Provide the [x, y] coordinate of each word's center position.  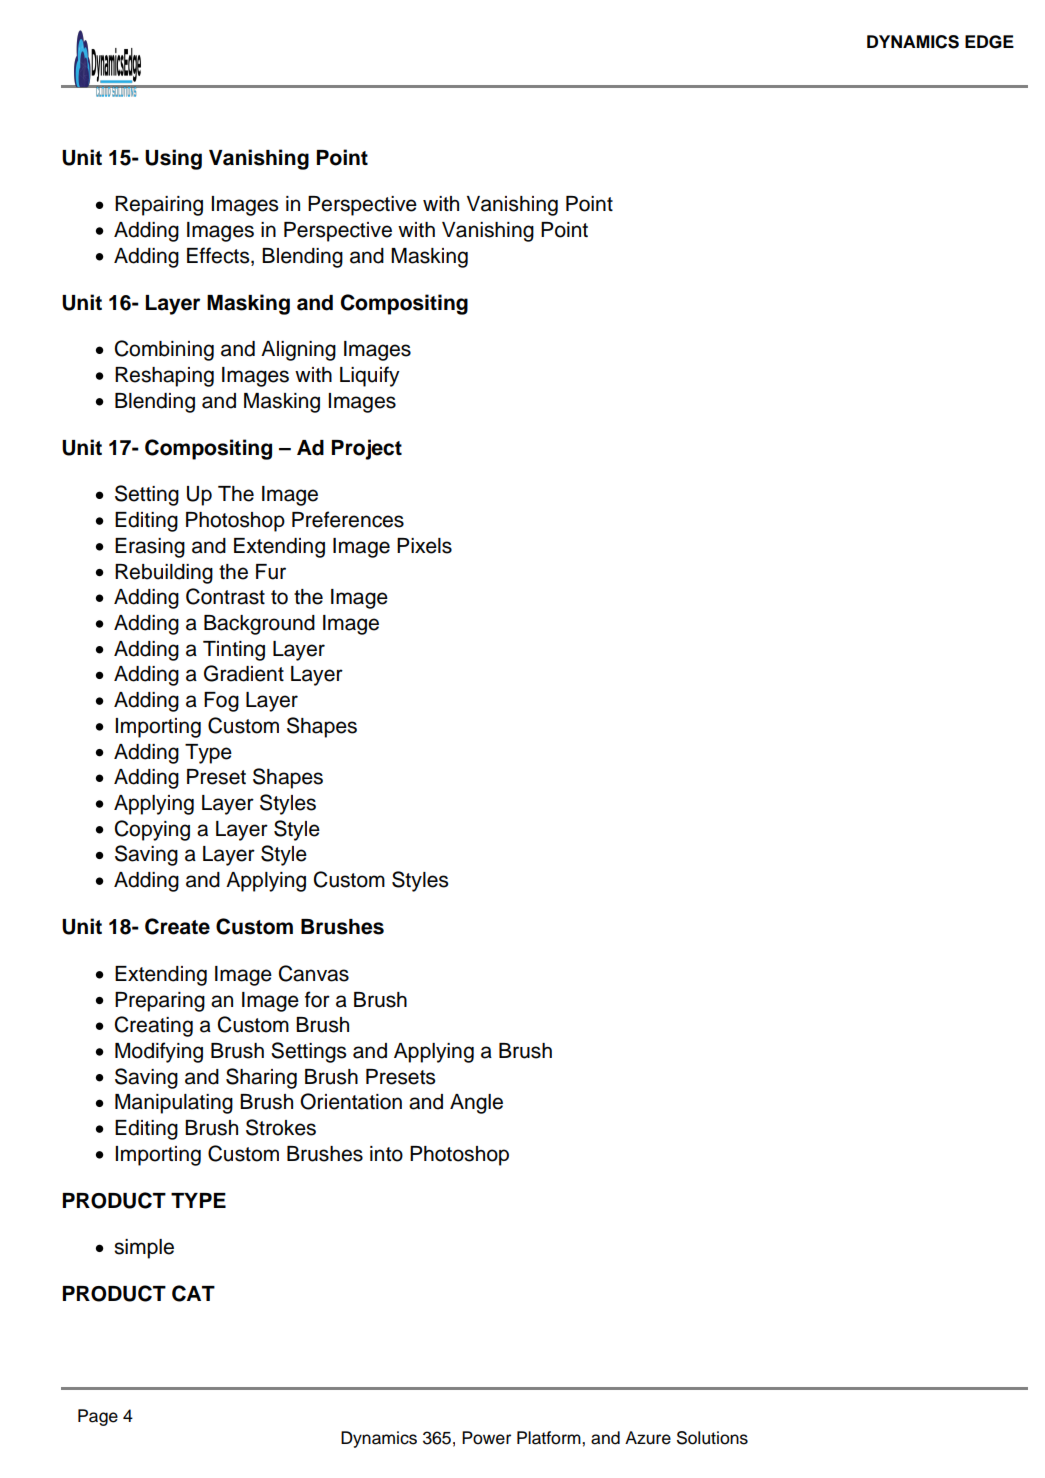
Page [98, 1417]
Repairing [159, 206]
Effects [219, 256]
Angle [476, 1104]
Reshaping [164, 377]
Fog [221, 702]
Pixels [424, 546]
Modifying [159, 1052]
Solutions [712, 1438]
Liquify [370, 376]
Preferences [348, 519]
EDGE [989, 42]
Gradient [244, 673]
